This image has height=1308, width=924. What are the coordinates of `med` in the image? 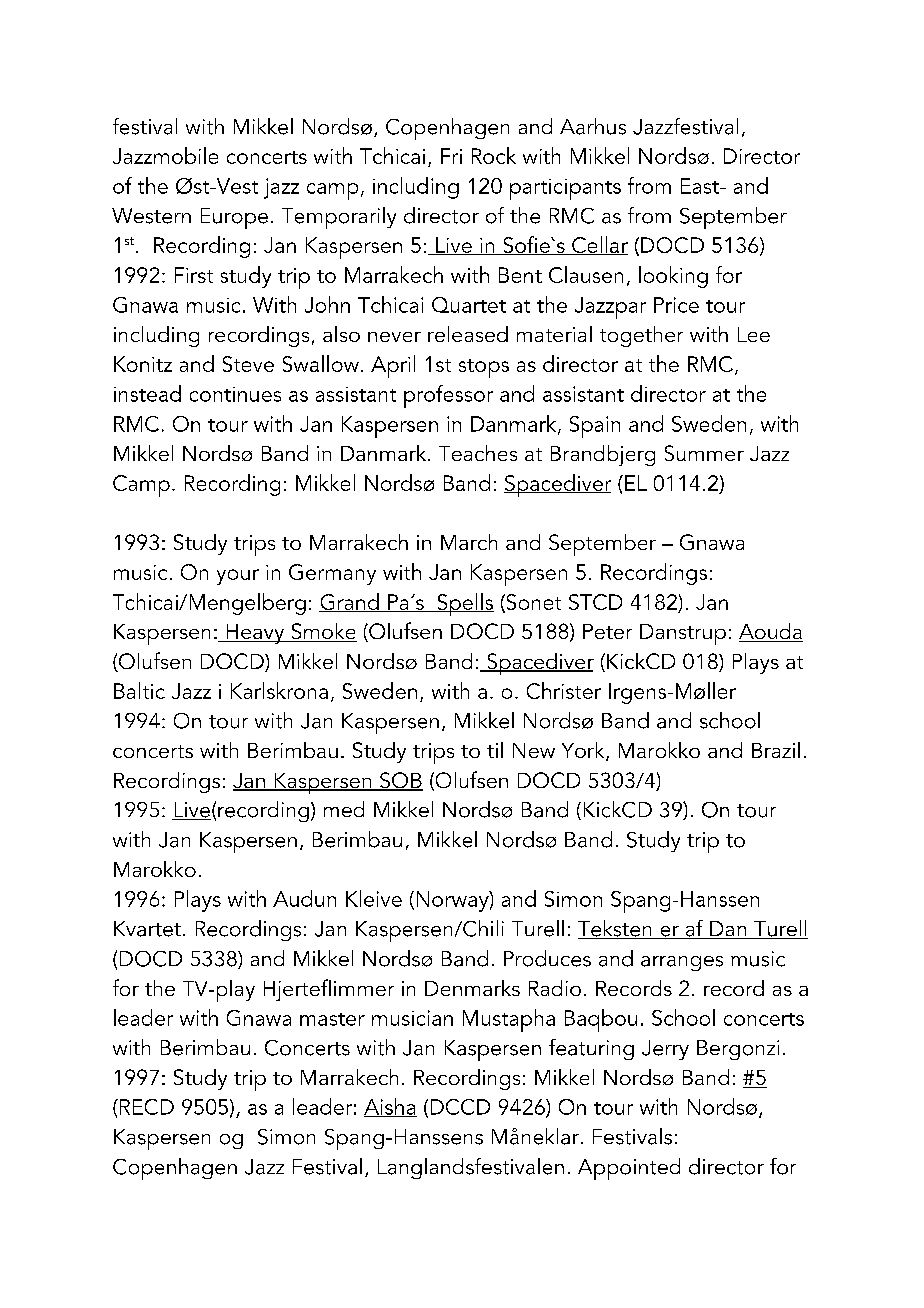 It's located at (344, 809).
